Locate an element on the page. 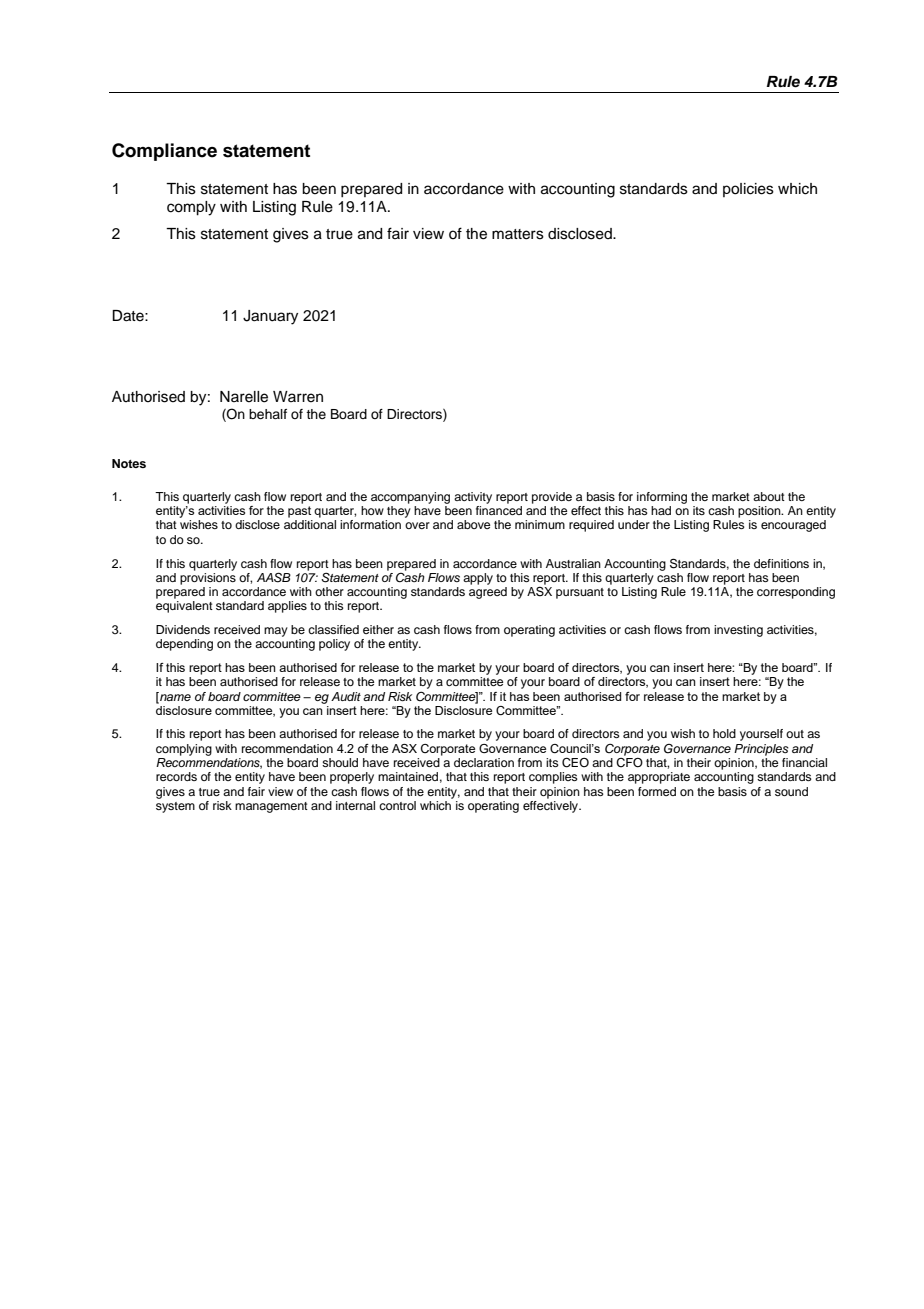  about is located at coordinates (769, 496).
